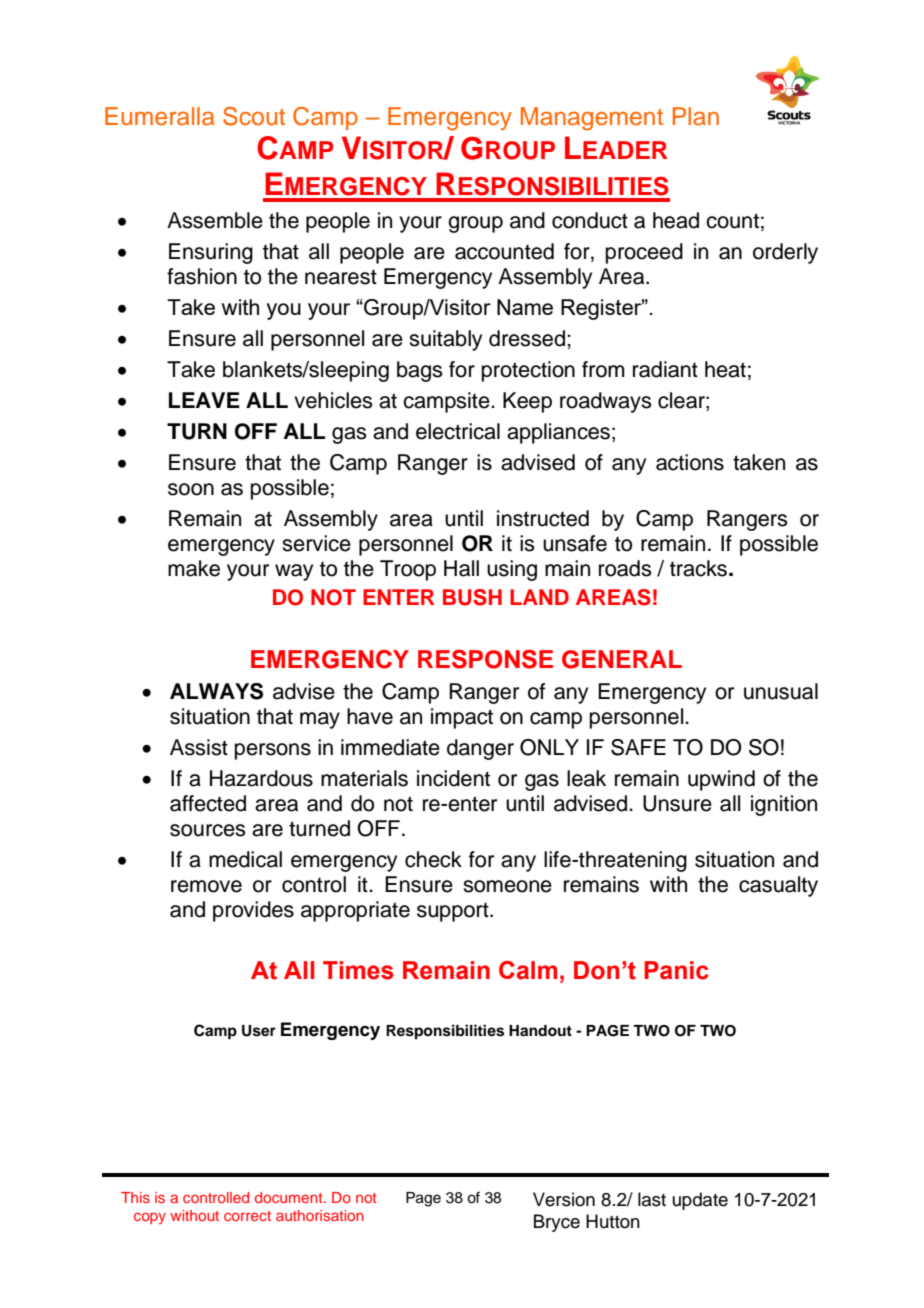  I want to click on Scout, so click(254, 116).
